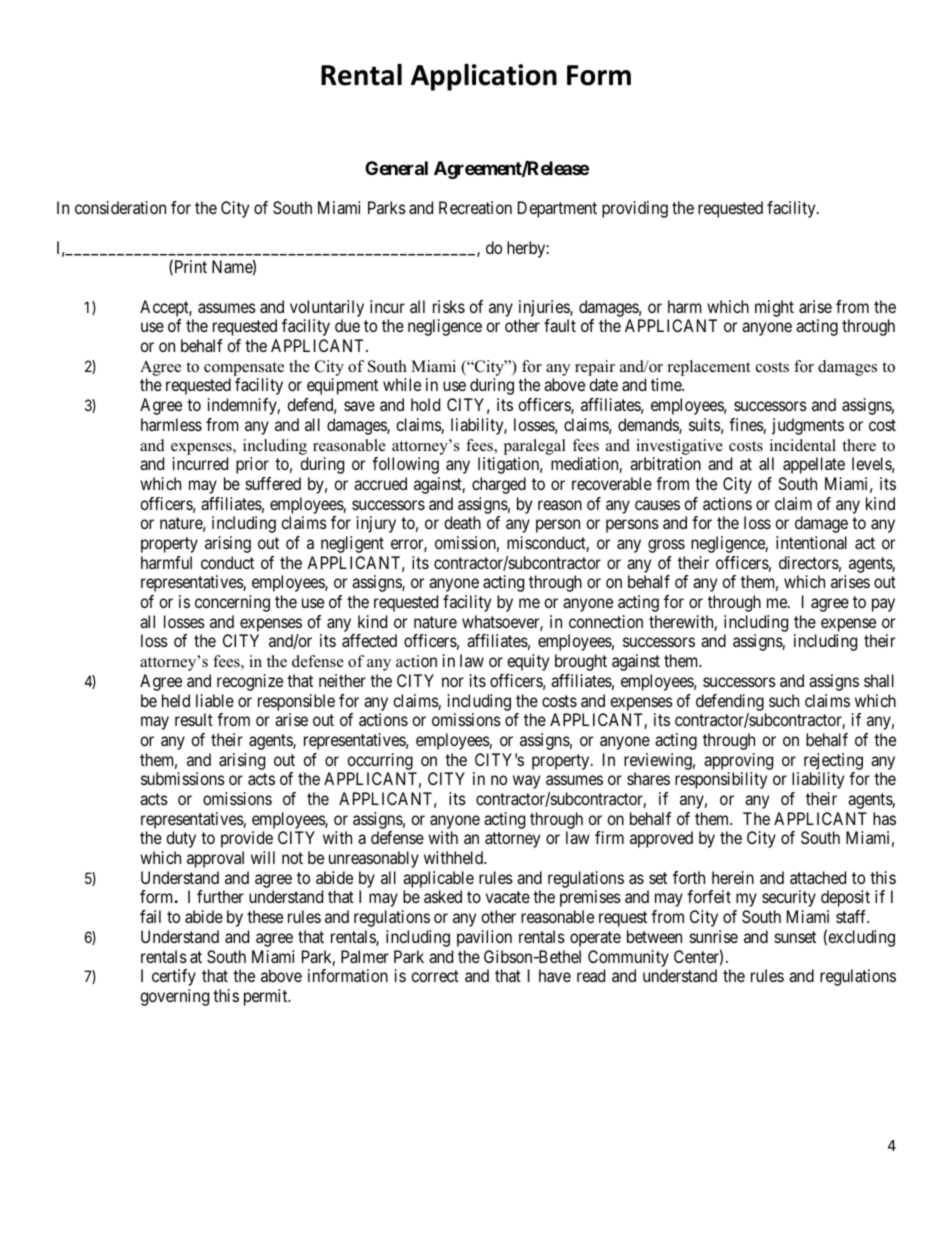 The width and height of the document is (952, 1233). What do you see at coordinates (174, 977) in the document?
I see `certify` at bounding box center [174, 977].
